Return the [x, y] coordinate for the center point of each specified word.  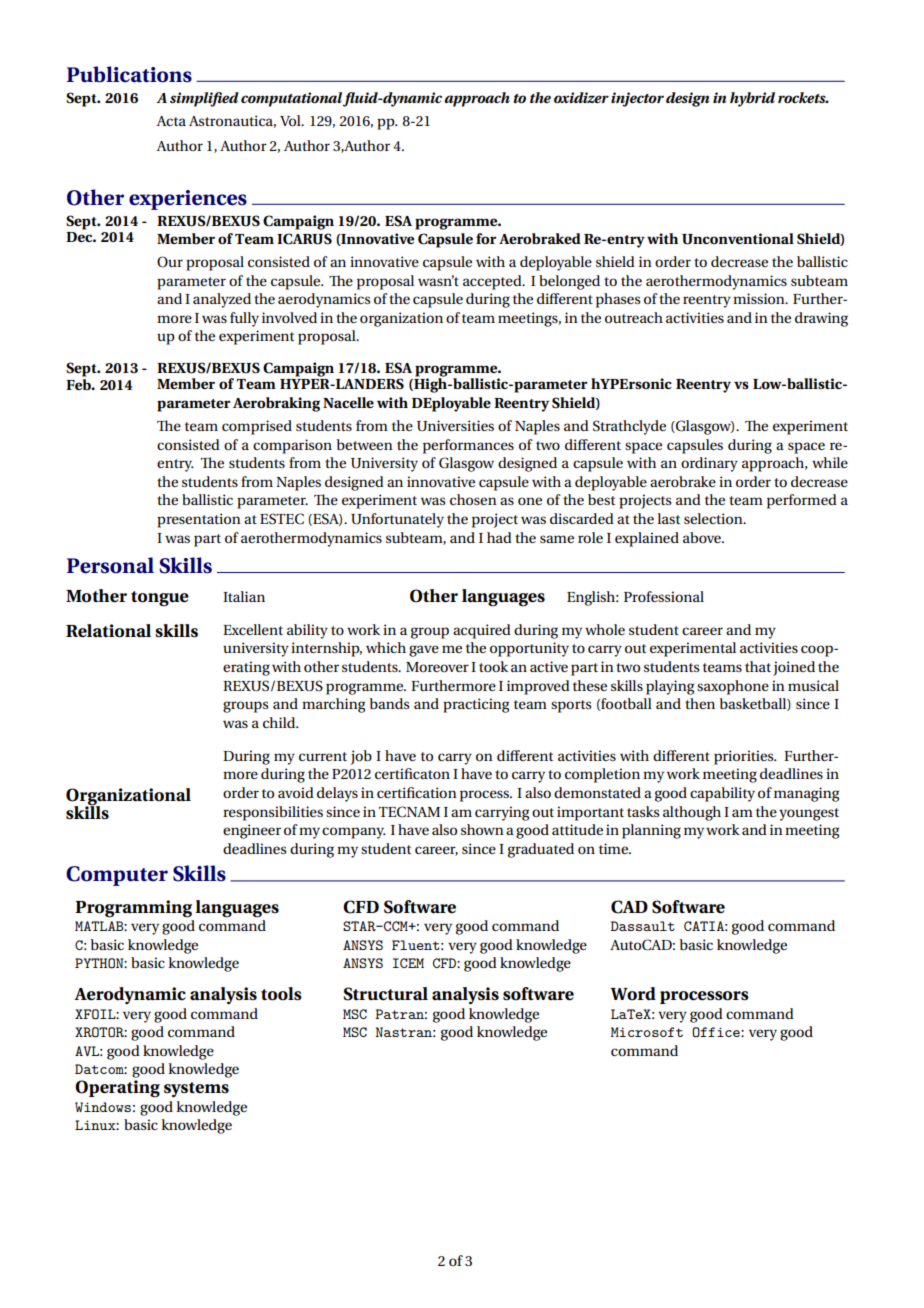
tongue [160, 599]
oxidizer [581, 97]
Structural [385, 994]
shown [482, 829]
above [703, 537]
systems [196, 1089]
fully [244, 319]
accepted [493, 282]
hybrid [752, 99]
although [692, 813]
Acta [171, 121]
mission [760, 298]
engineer [252, 831]
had [499, 537]
